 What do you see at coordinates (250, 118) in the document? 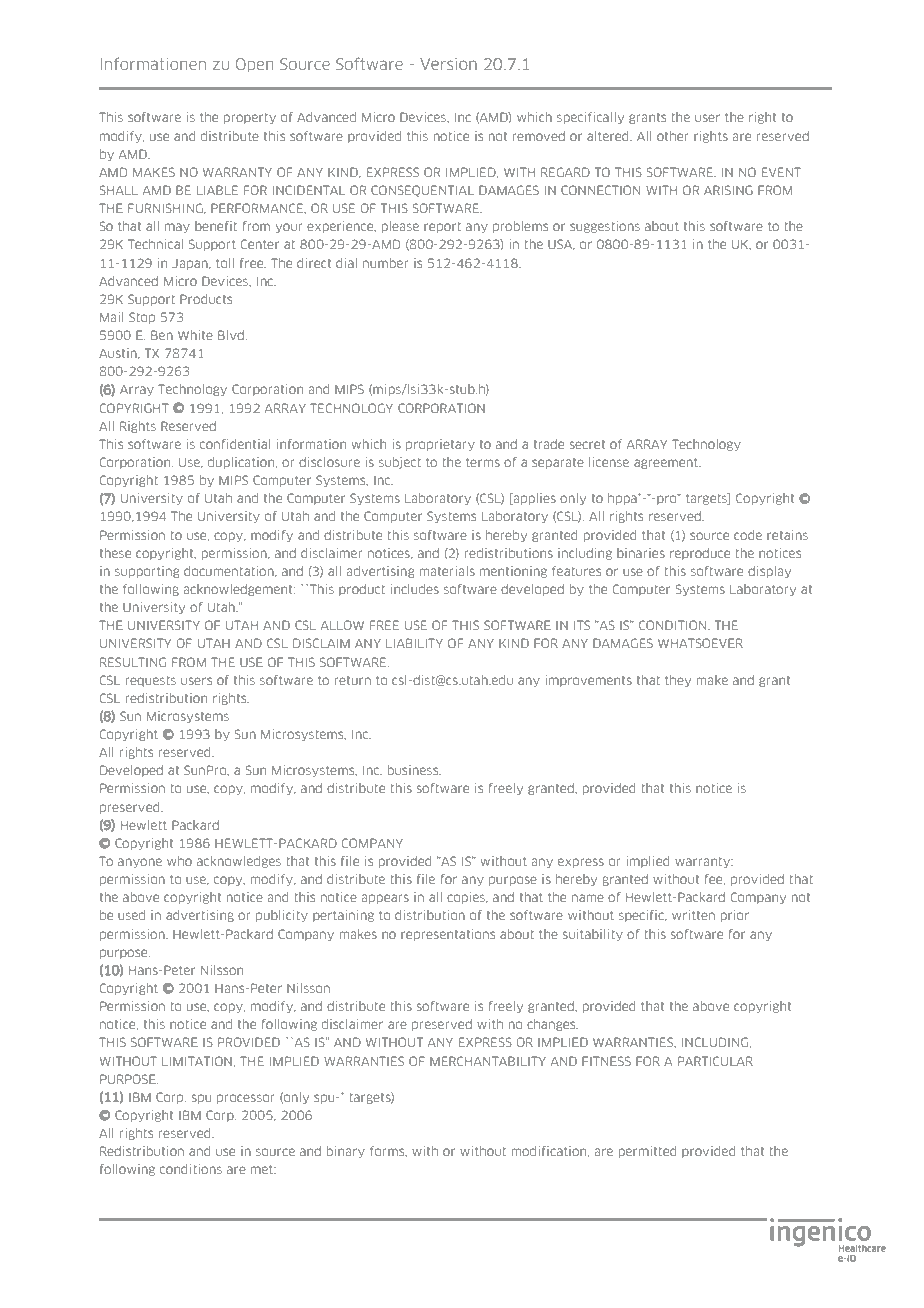
I see `property` at bounding box center [250, 118].
